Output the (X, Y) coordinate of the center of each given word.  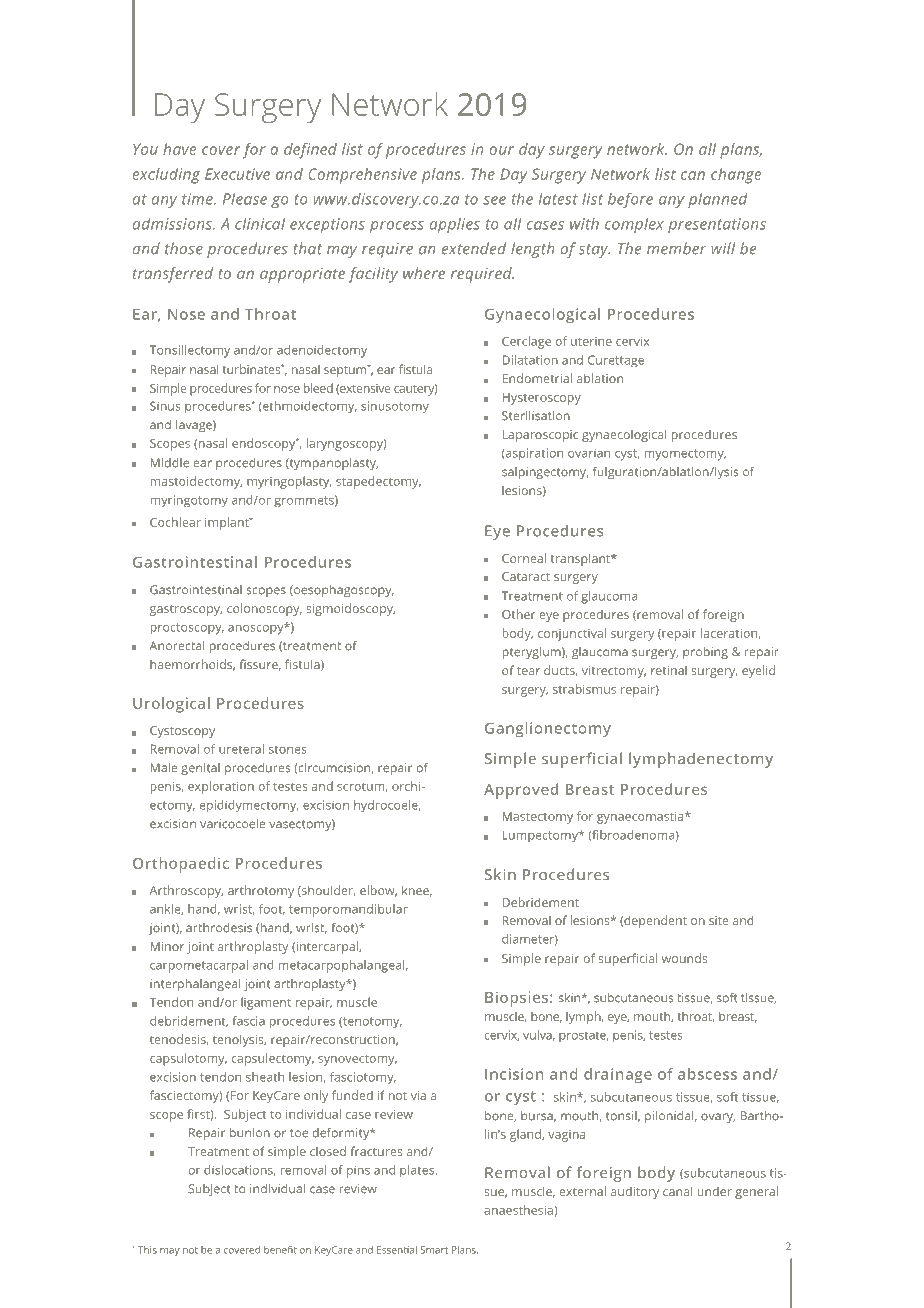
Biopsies (518, 999)
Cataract (526, 576)
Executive (237, 174)
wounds (685, 958)
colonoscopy (264, 609)
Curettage (616, 361)
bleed (318, 388)
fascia (248, 1021)
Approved (521, 791)
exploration (221, 787)
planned (718, 200)
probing (705, 653)
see (494, 200)
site (718, 920)
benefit (280, 1250)
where (424, 273)
